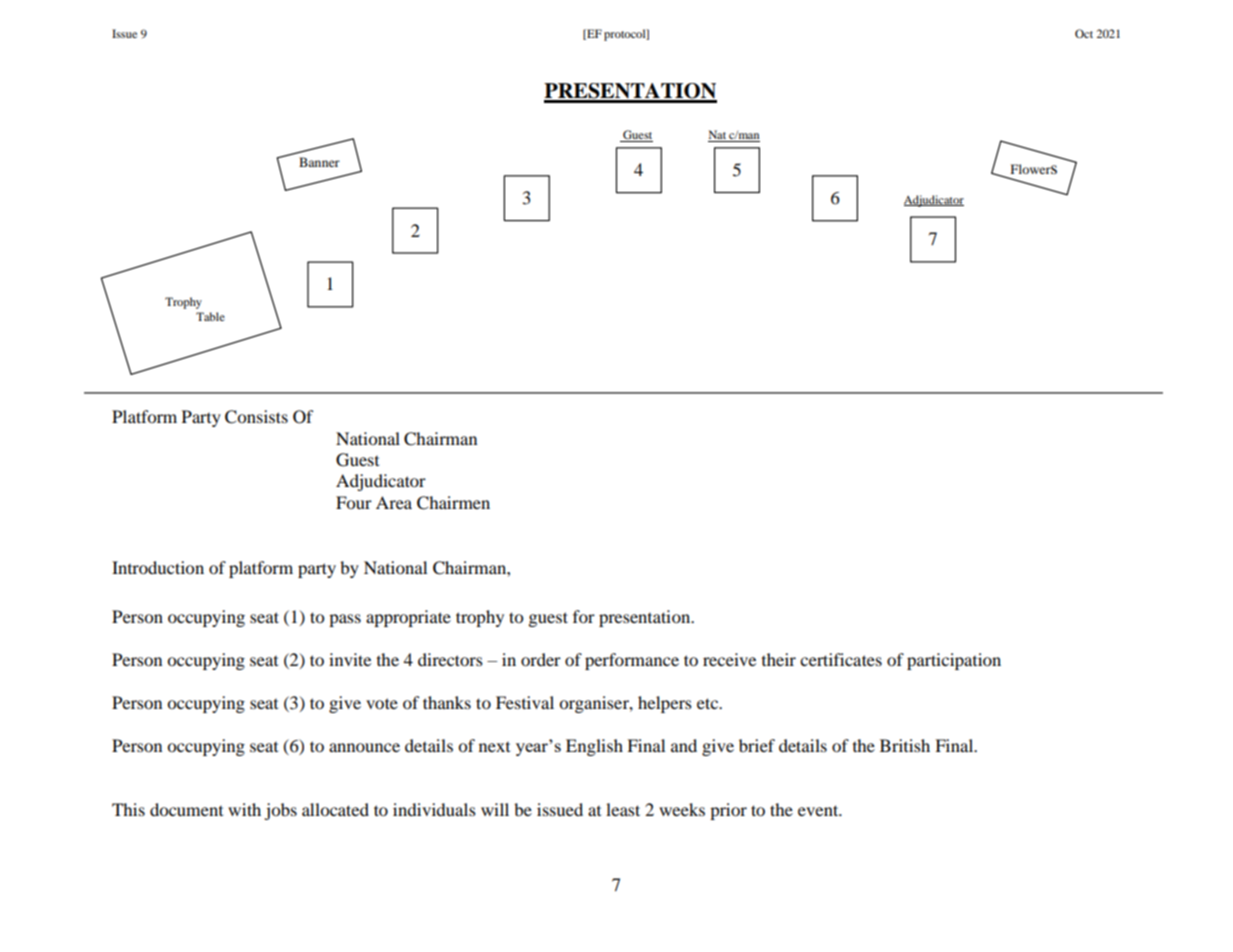 Image resolution: width=1233 pixels, height=952 pixels. What do you see at coordinates (623, 809) in the screenshot?
I see `least` at bounding box center [623, 809].
